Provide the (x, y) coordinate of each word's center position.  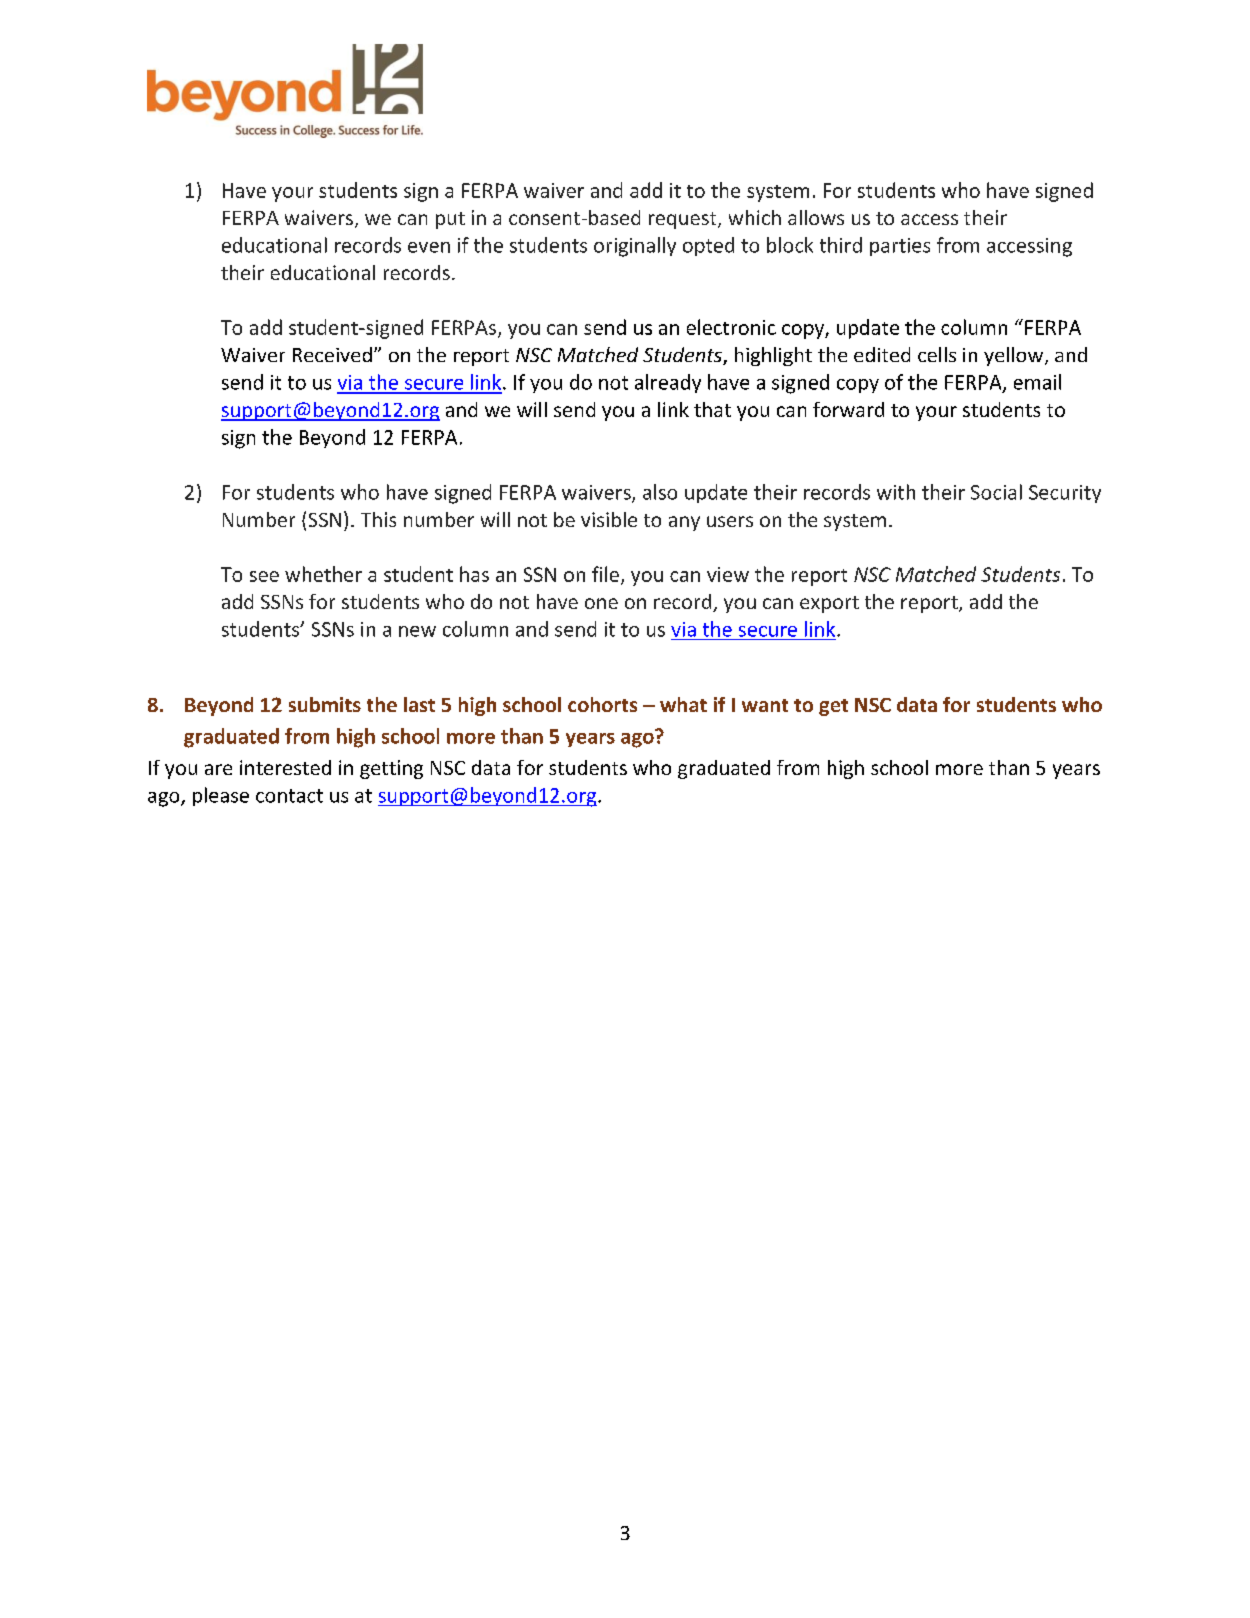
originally (635, 247)
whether (323, 574)
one (601, 603)
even (429, 247)
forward (848, 409)
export (829, 604)
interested (285, 767)
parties (900, 247)
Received (332, 354)
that (712, 409)
